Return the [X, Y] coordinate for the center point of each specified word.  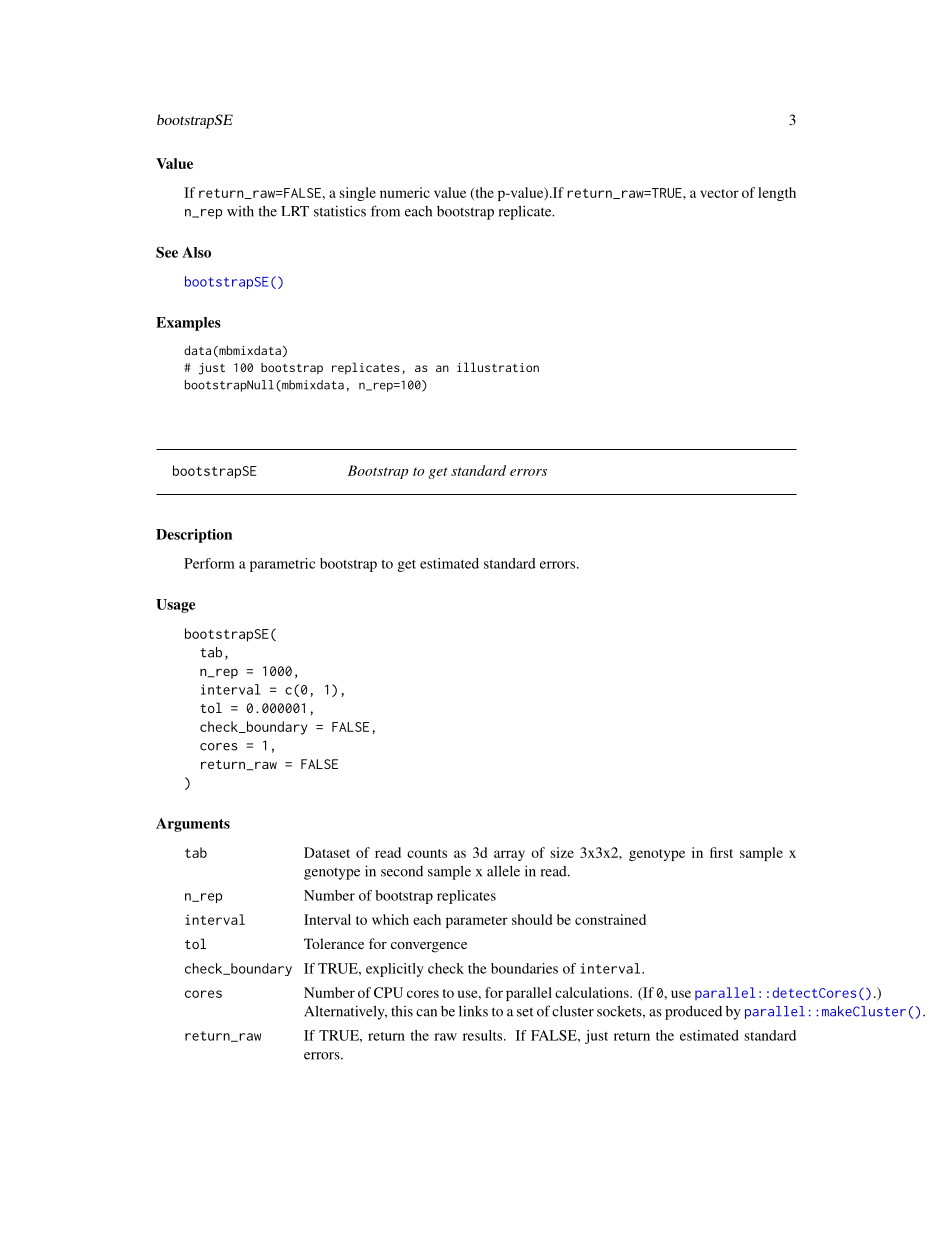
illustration [498, 367]
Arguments [193, 825]
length [777, 194]
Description [194, 536]
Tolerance [334, 943]
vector [719, 193]
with [240, 211]
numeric [405, 192]
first [721, 852]
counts [427, 853]
